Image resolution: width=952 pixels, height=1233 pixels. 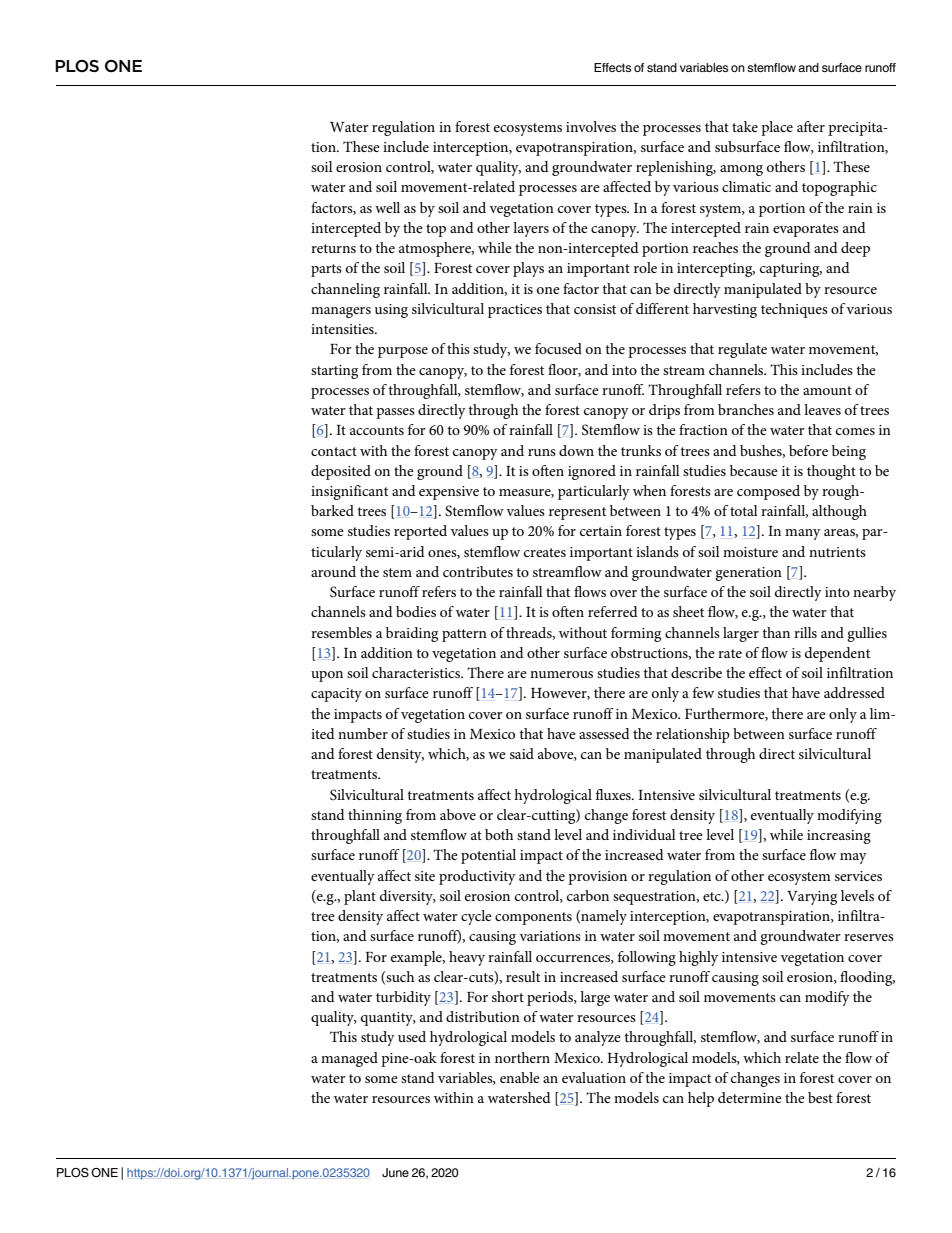 I want to click on forming, so click(x=636, y=634).
